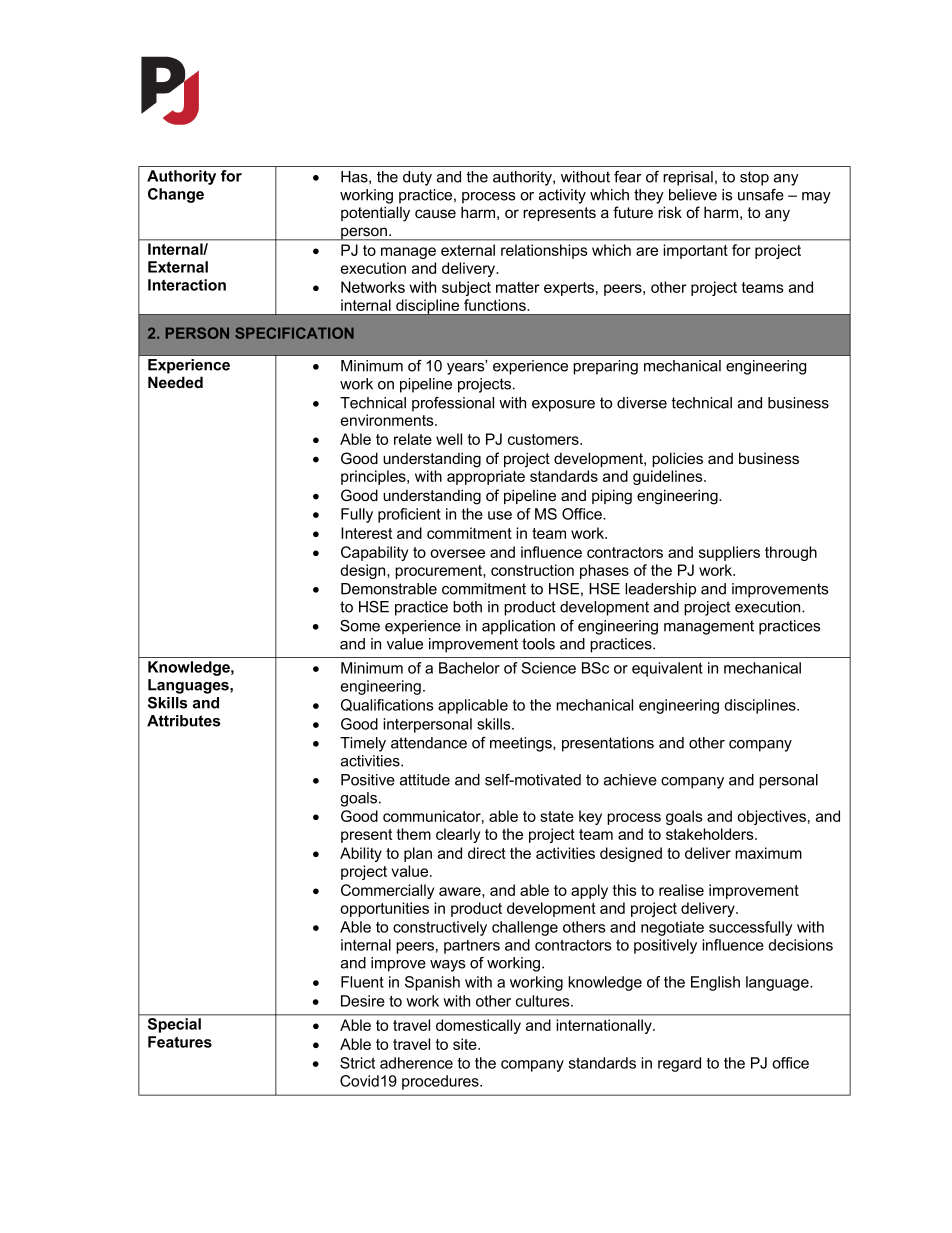 This screenshot has height=1233, width=952. What do you see at coordinates (761, 195) in the screenshot?
I see `unsafe` at bounding box center [761, 195].
